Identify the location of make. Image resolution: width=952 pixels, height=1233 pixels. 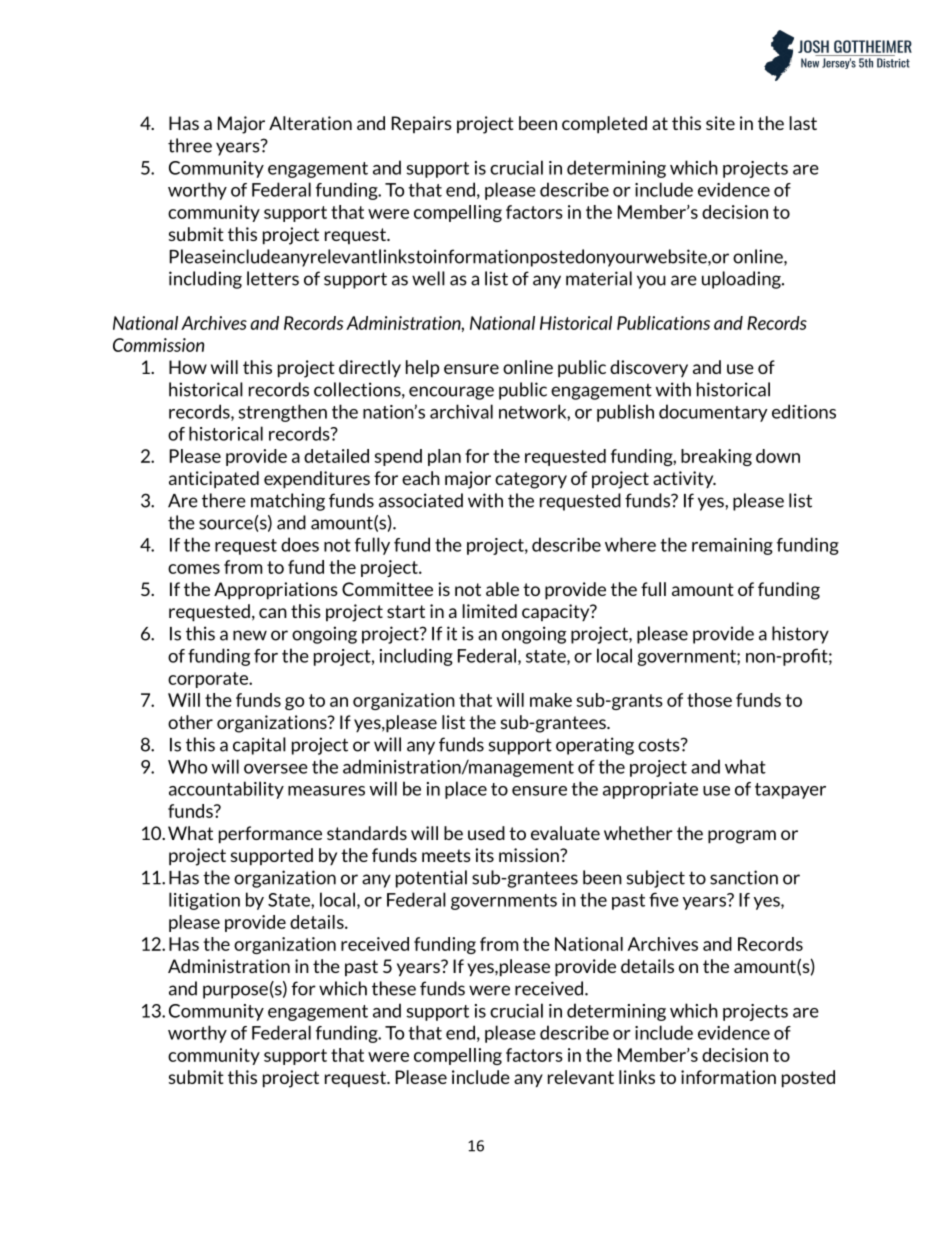
(551, 700).
